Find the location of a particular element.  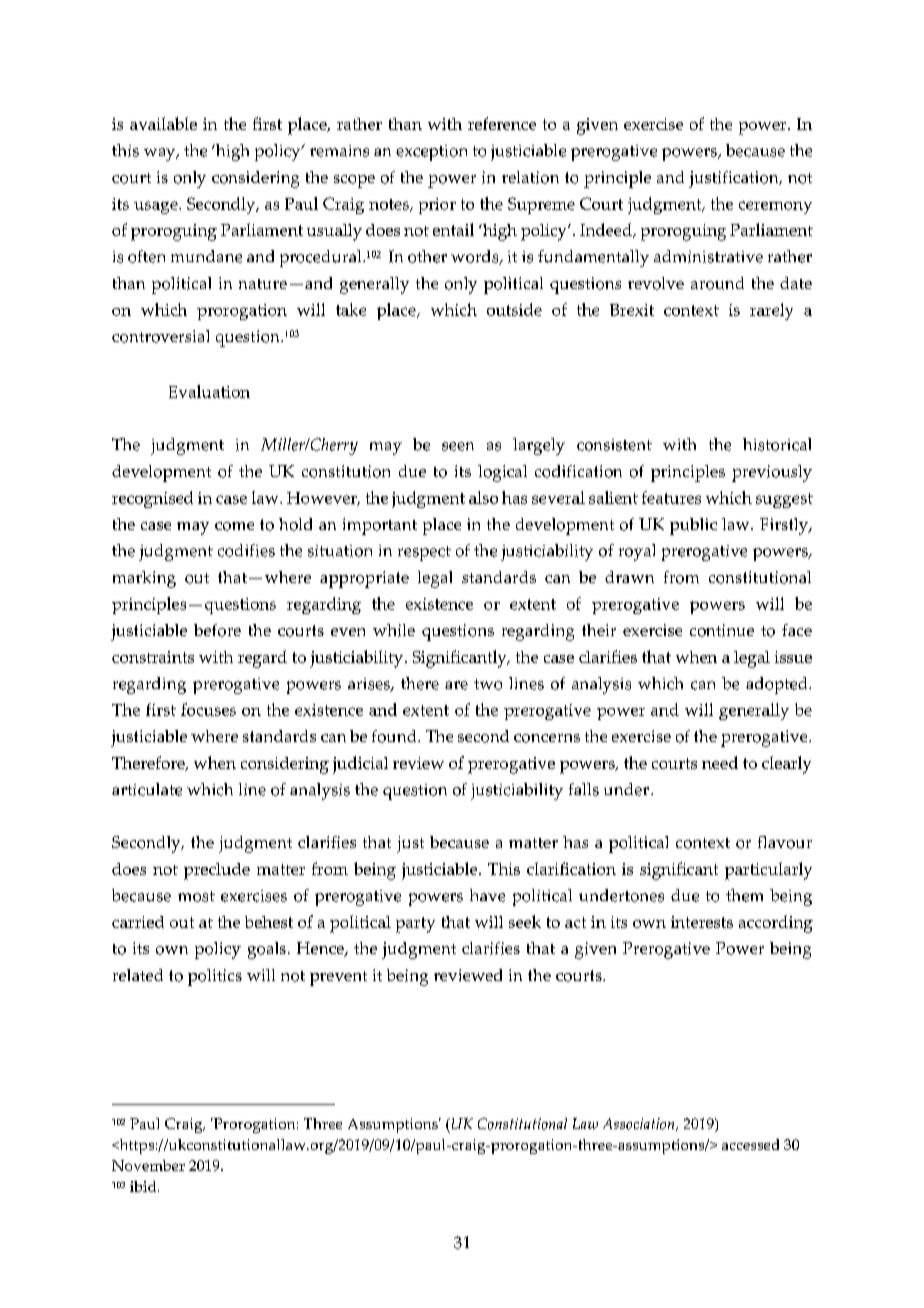

flavour is located at coordinates (785, 842).
